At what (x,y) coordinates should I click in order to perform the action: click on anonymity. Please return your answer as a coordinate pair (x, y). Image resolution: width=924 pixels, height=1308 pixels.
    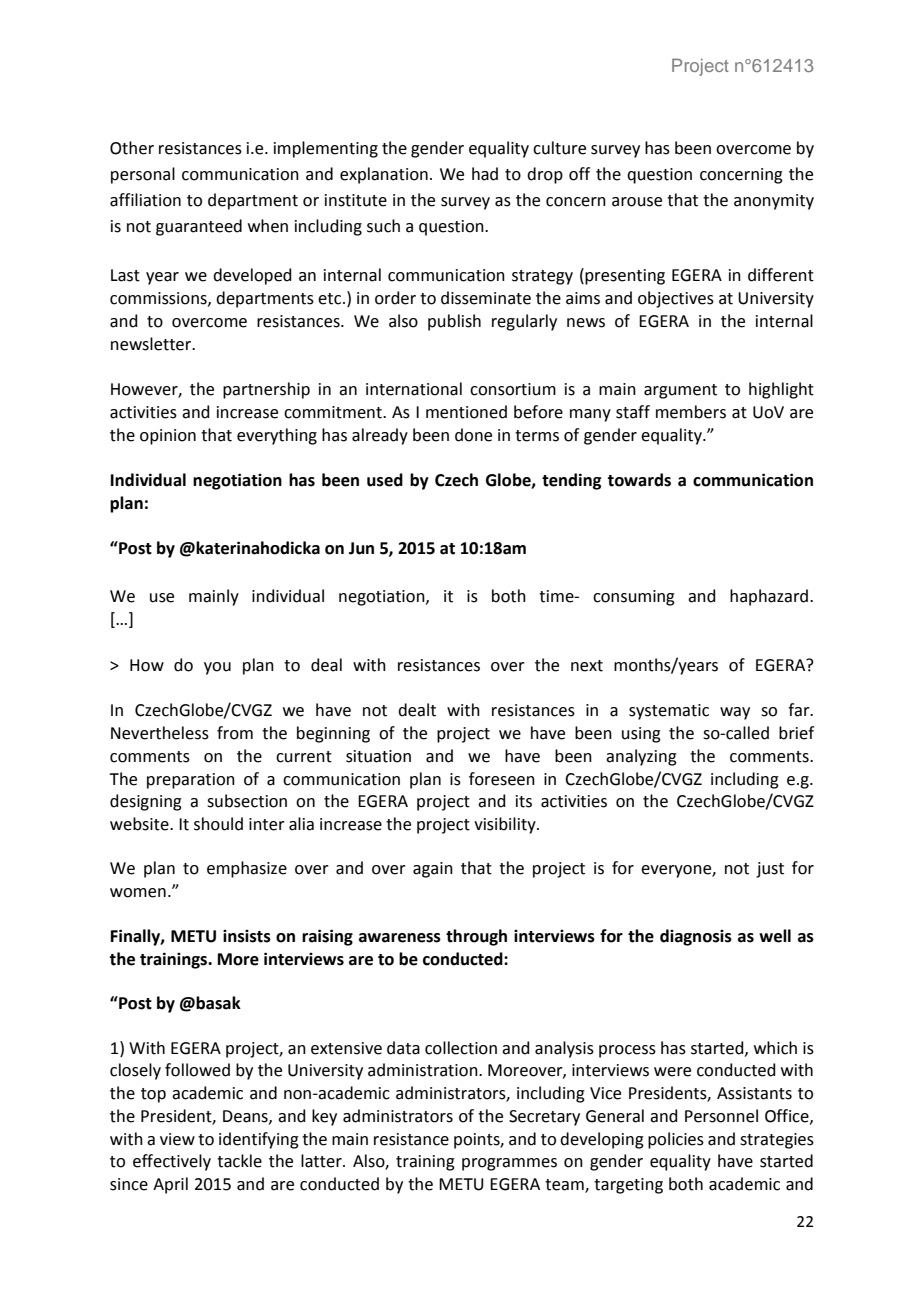
    Looking at the image, I should click on (774, 202).
